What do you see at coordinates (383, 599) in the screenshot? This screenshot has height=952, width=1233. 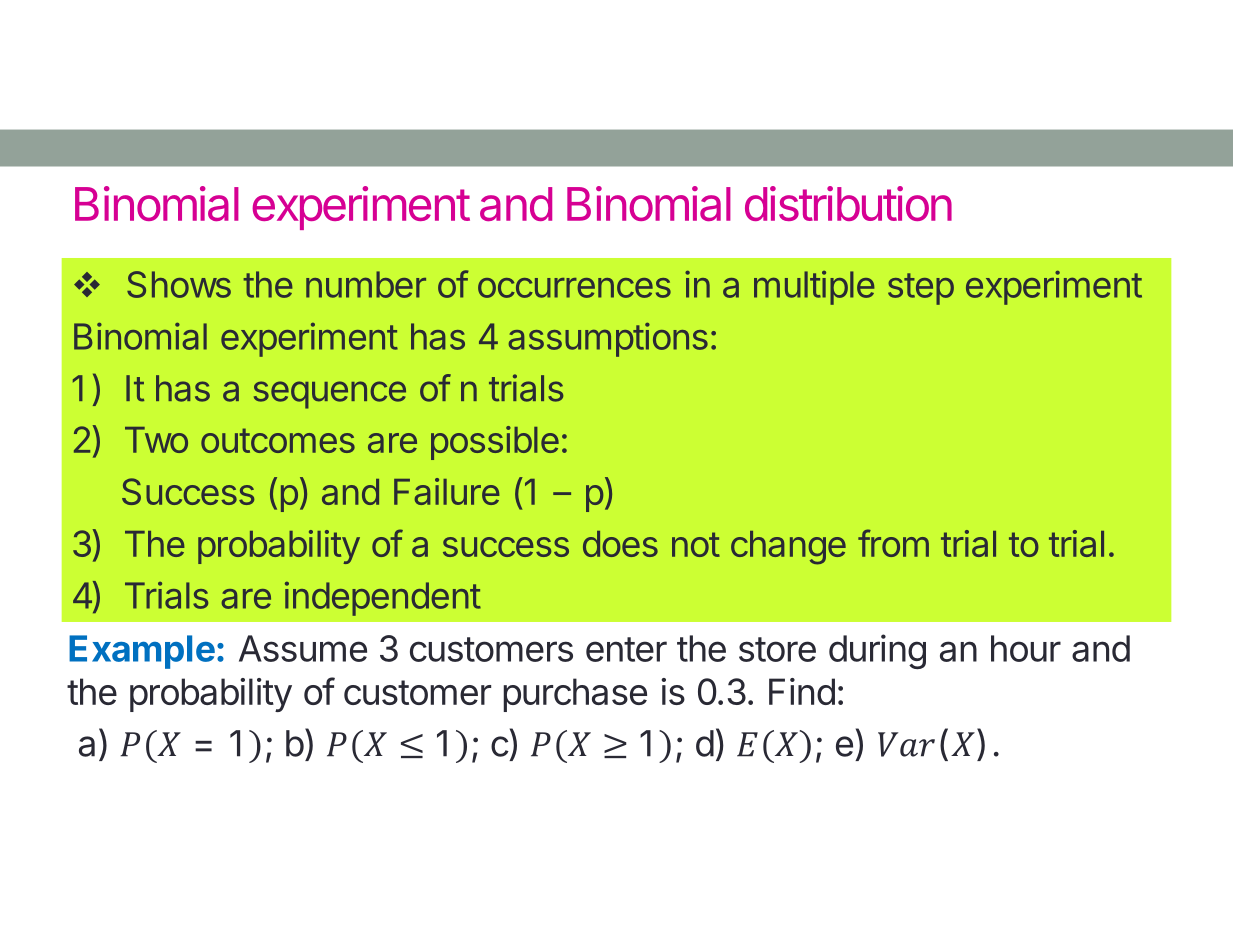 I see `independent` at bounding box center [383, 599].
